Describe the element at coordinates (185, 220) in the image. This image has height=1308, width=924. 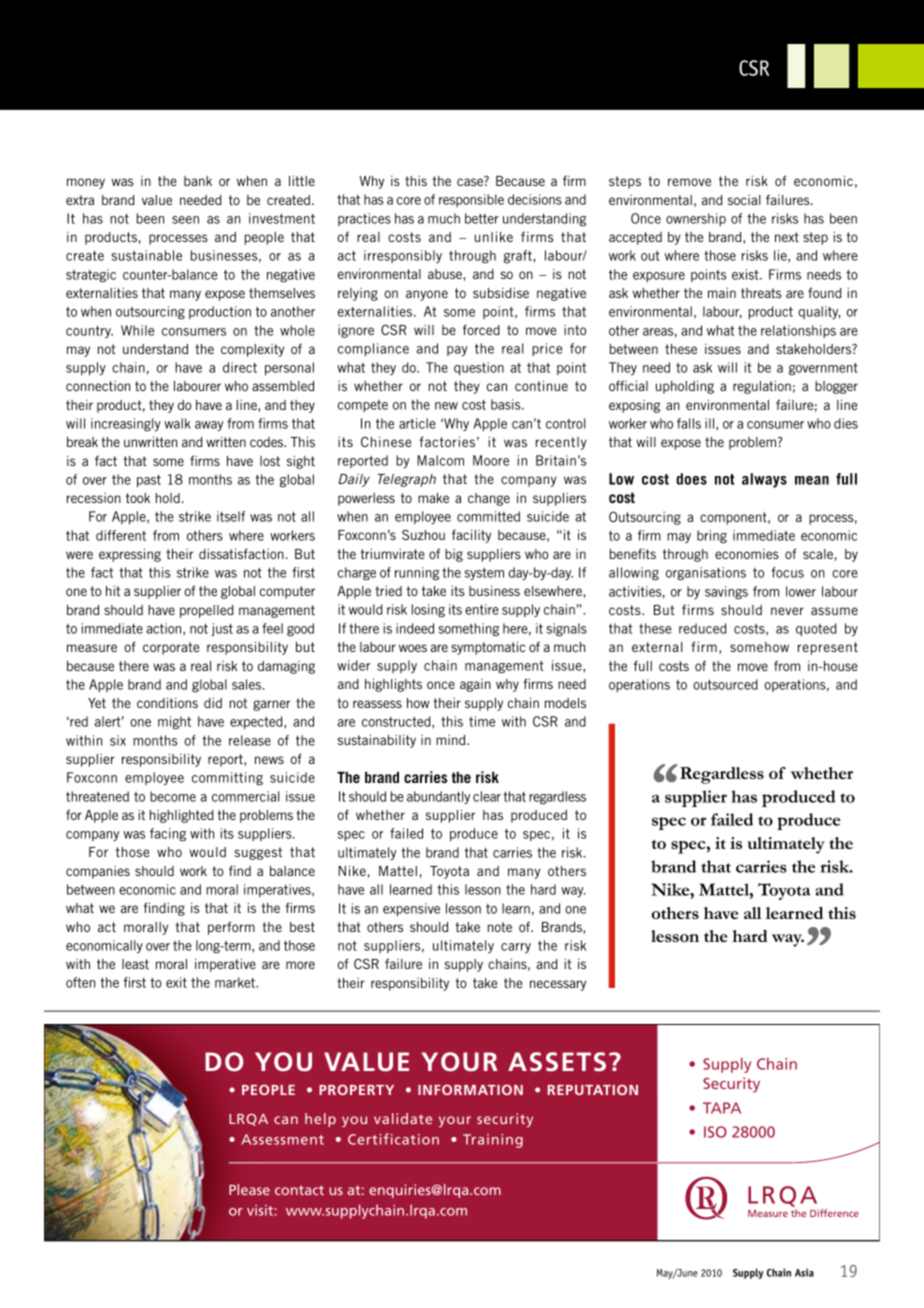
I see `seen` at that location.
